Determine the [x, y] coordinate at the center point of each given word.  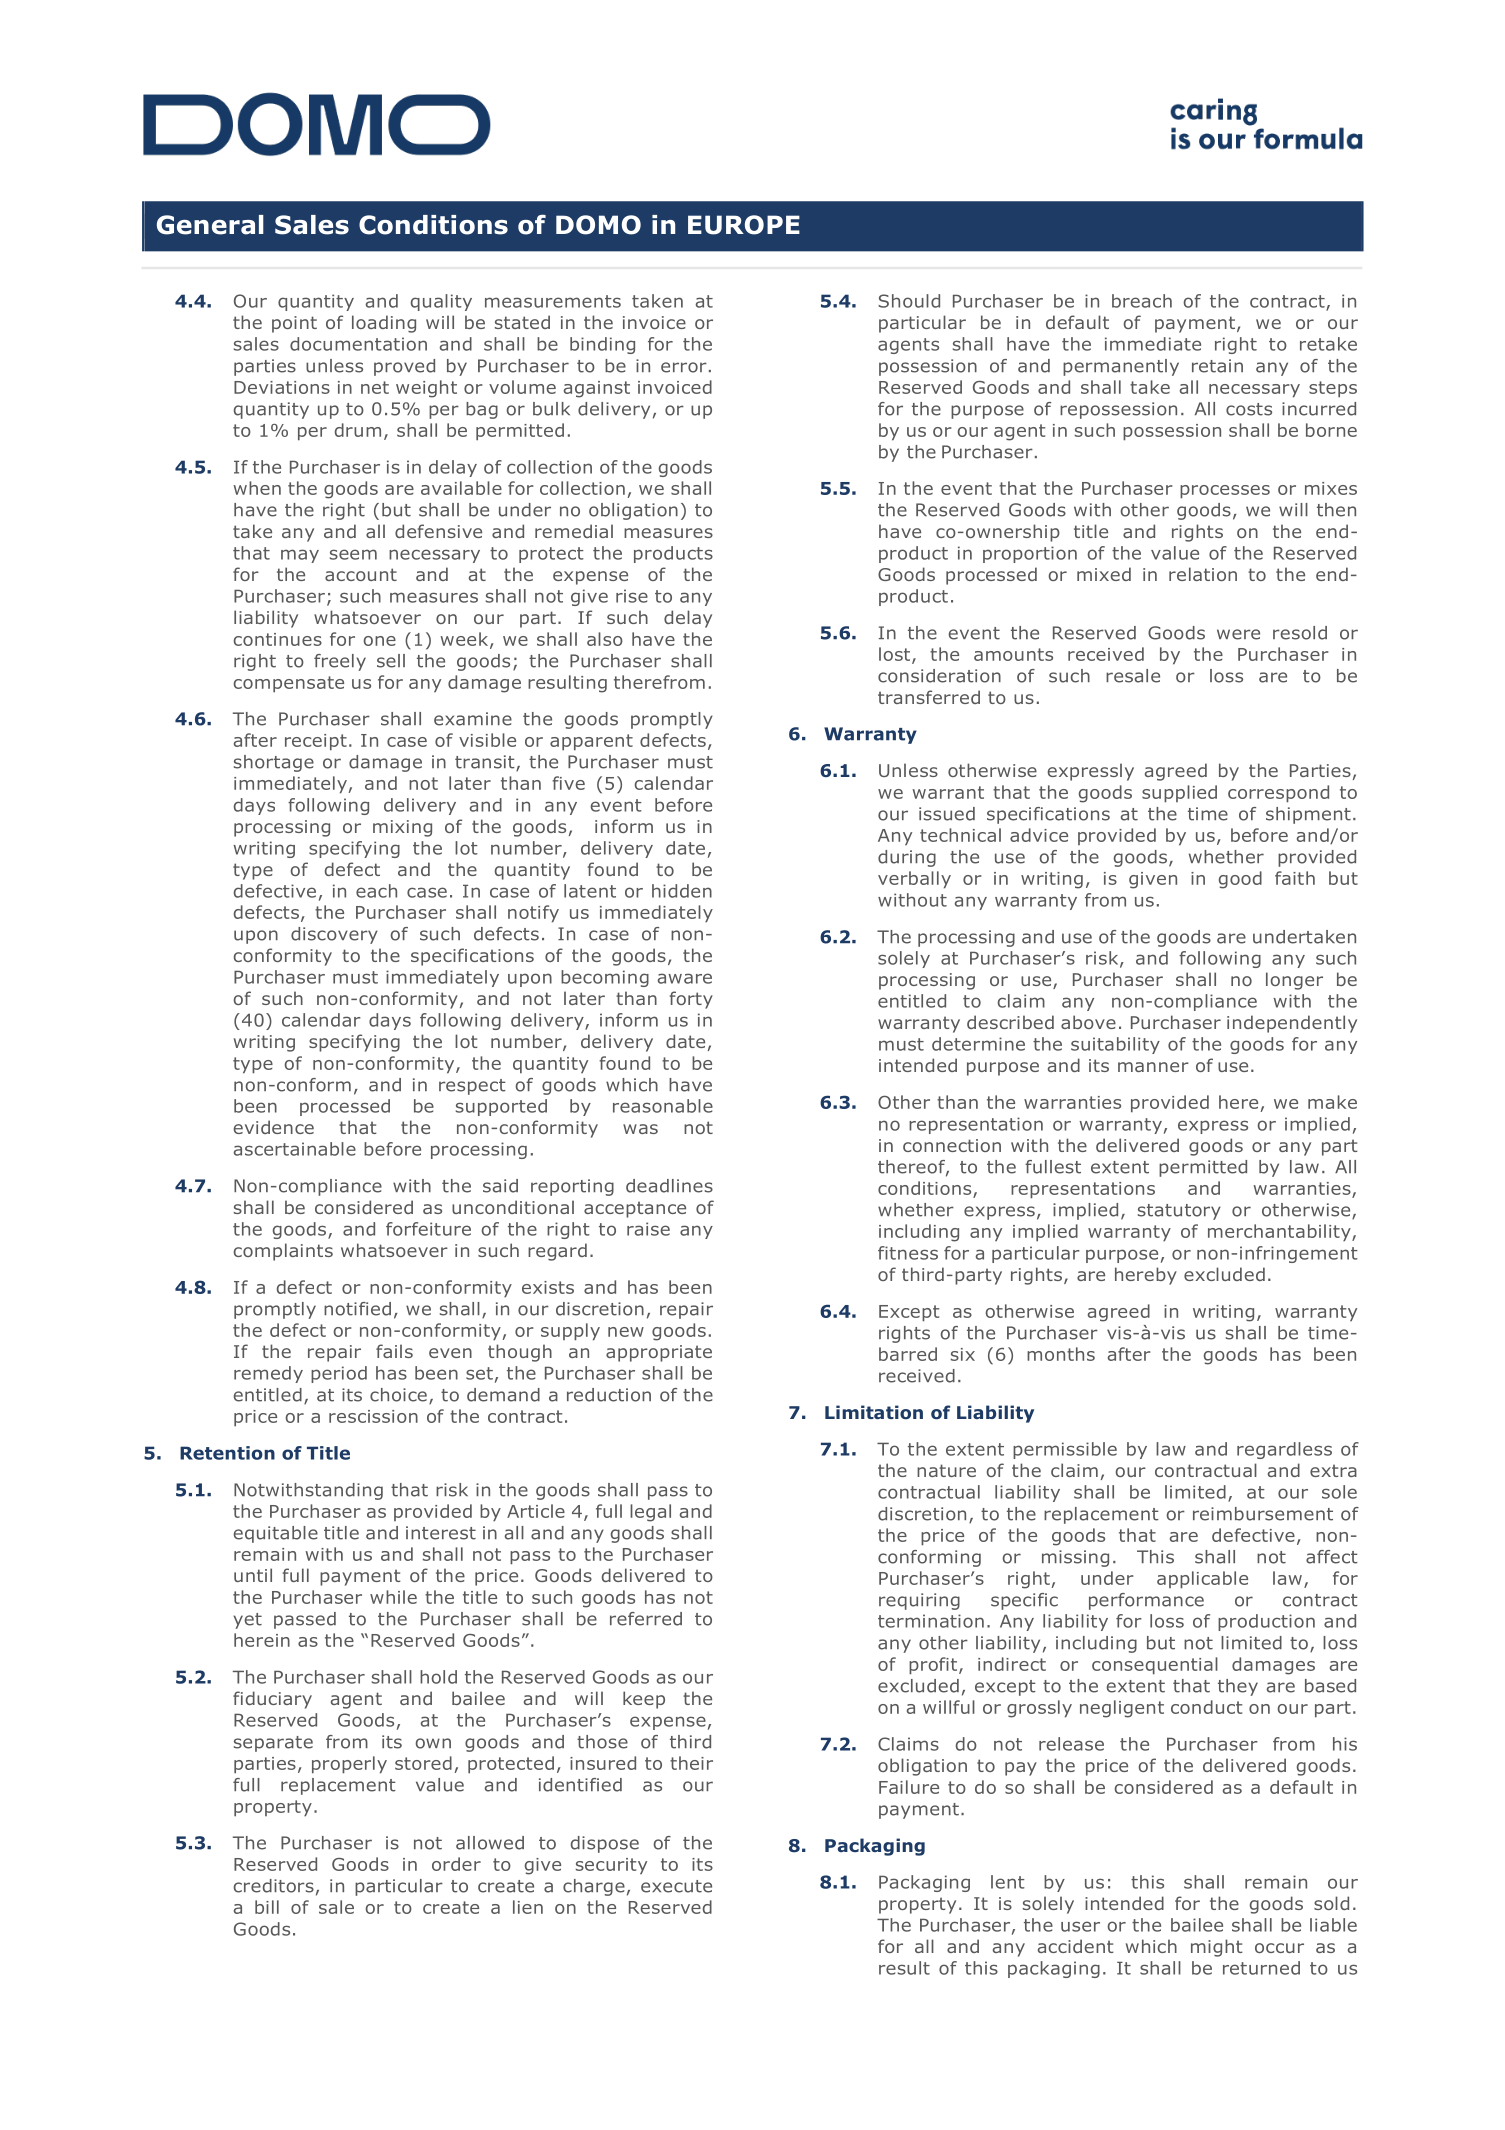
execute [676, 1886]
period [339, 1374]
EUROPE [744, 225]
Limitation [874, 1412]
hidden [682, 891]
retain [1217, 366]
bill [267, 1907]
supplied [1179, 794]
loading [384, 324]
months [1061, 1354]
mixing [402, 828]
